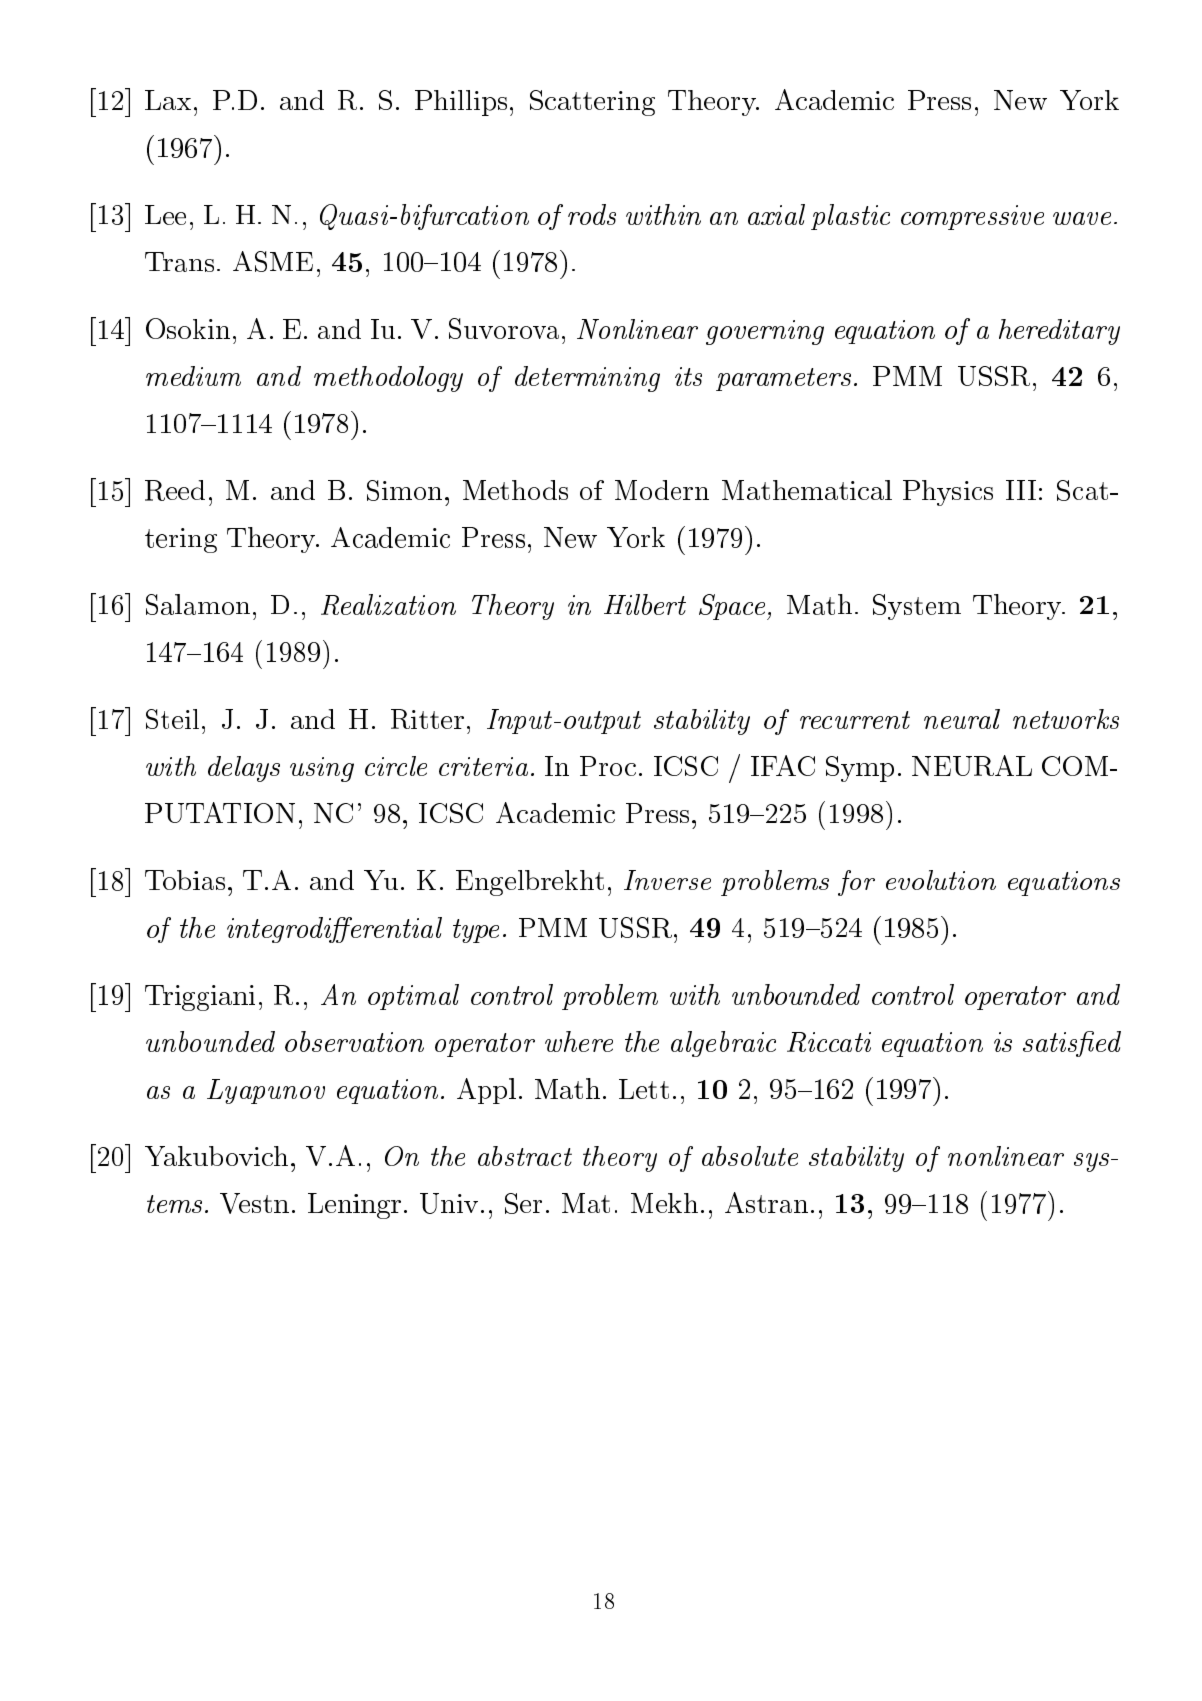 This screenshot has width=1202, height=1701. I want to click on rods, so click(592, 214).
